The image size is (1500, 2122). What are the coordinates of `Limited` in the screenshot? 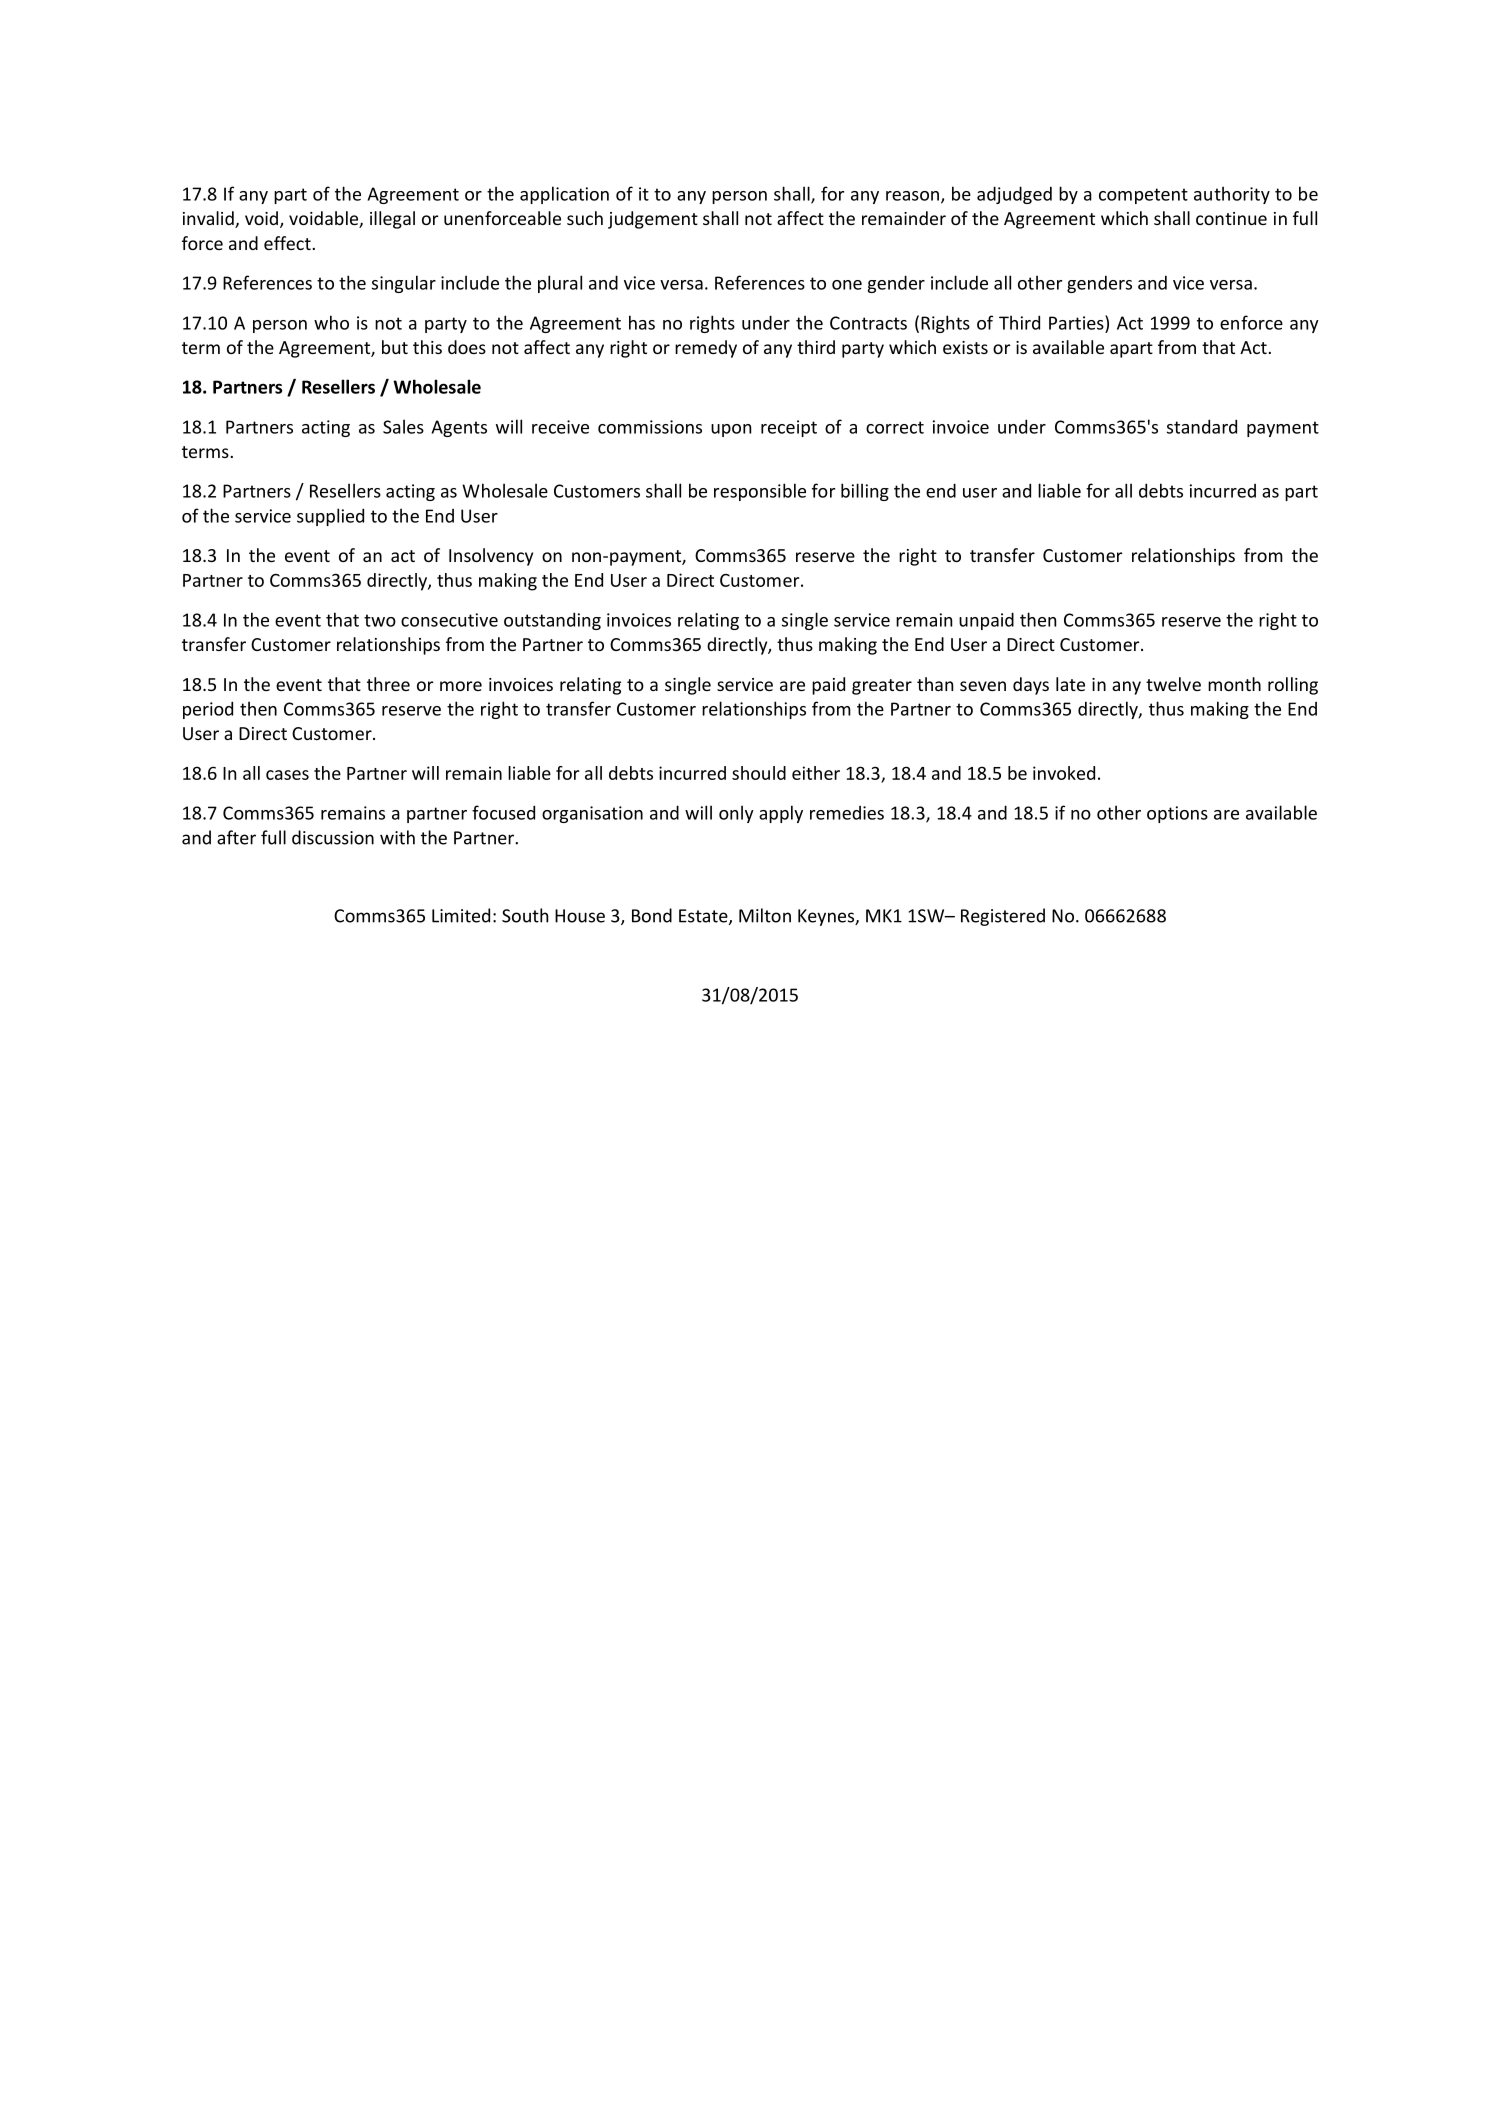 It's located at (461, 915).
